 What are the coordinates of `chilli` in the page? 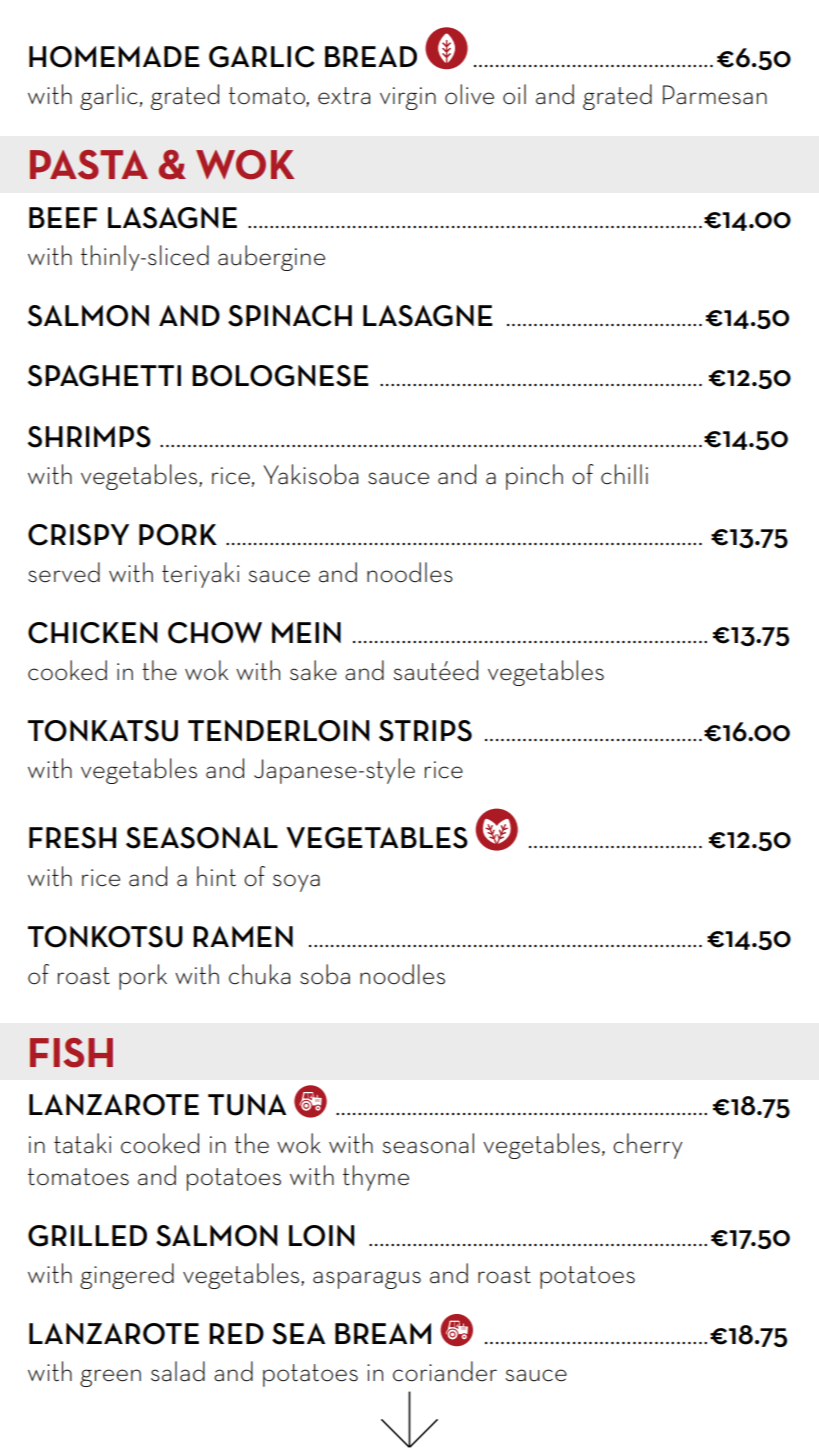 It's located at (624, 474).
